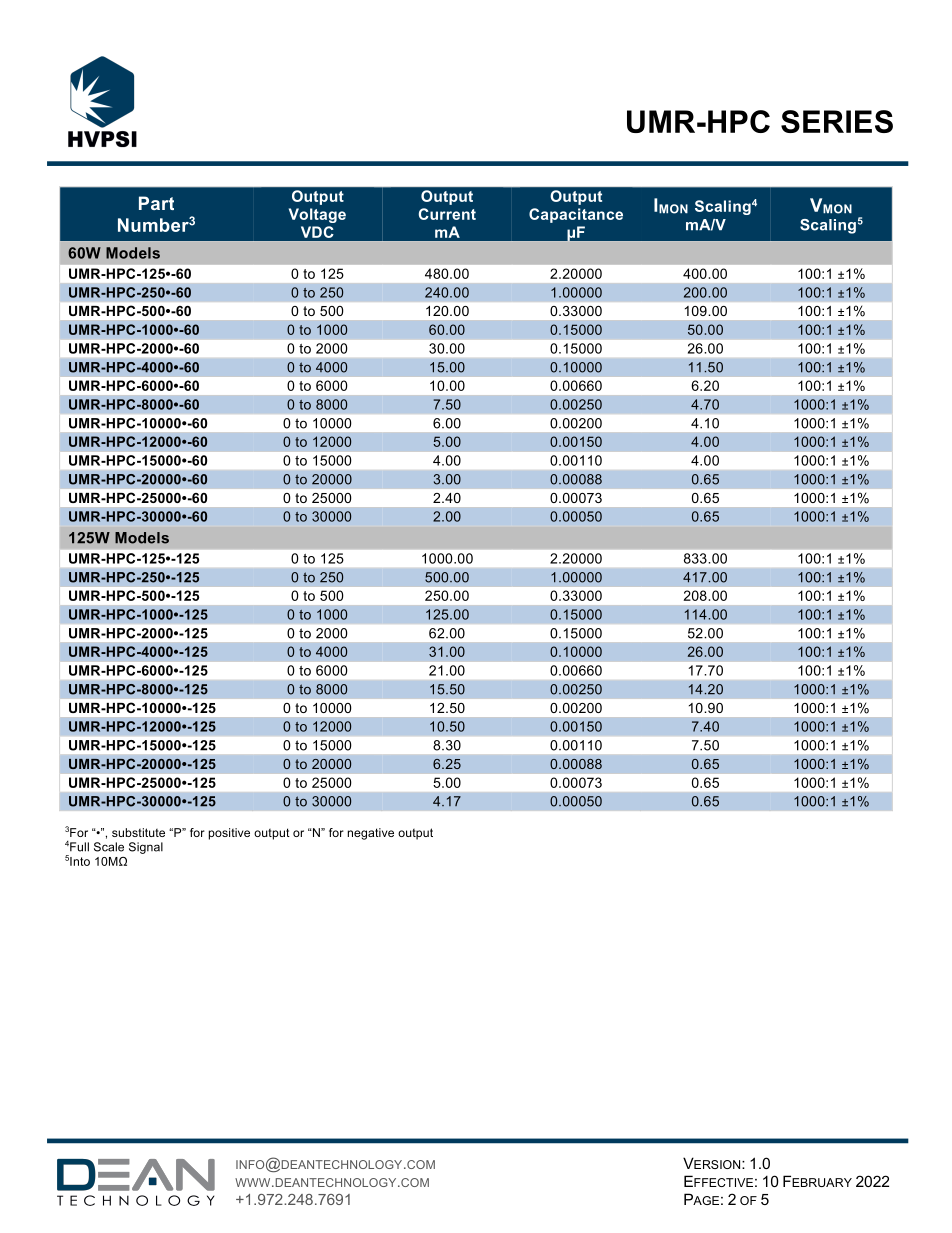  Describe the element at coordinates (156, 203) in the image. I see `Part` at that location.
